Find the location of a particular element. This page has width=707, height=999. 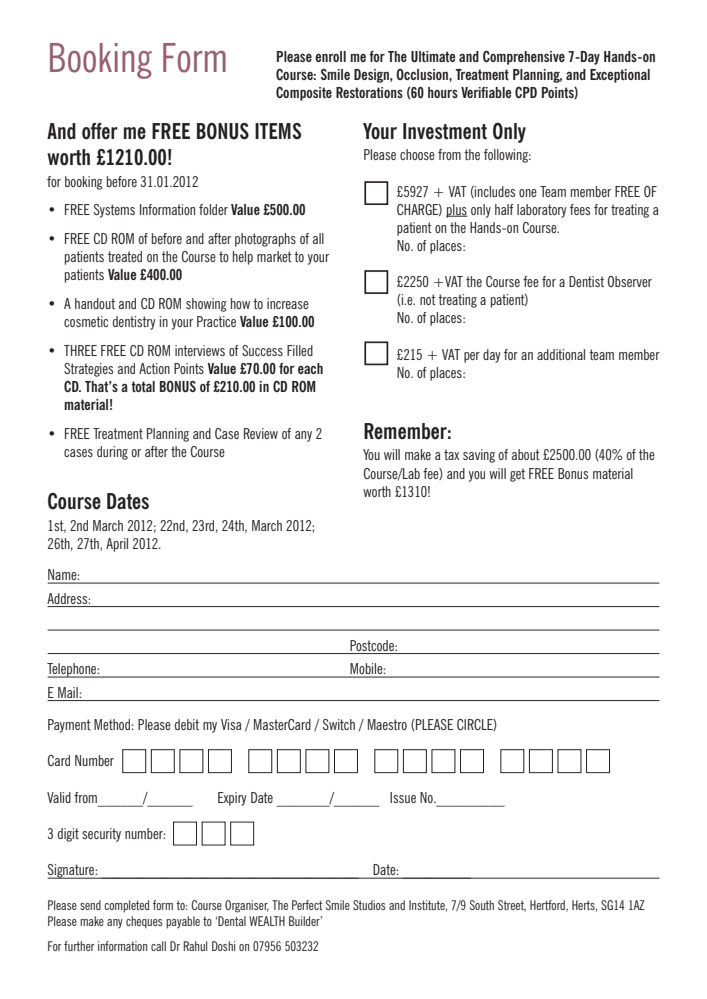

handout is located at coordinates (95, 303).
